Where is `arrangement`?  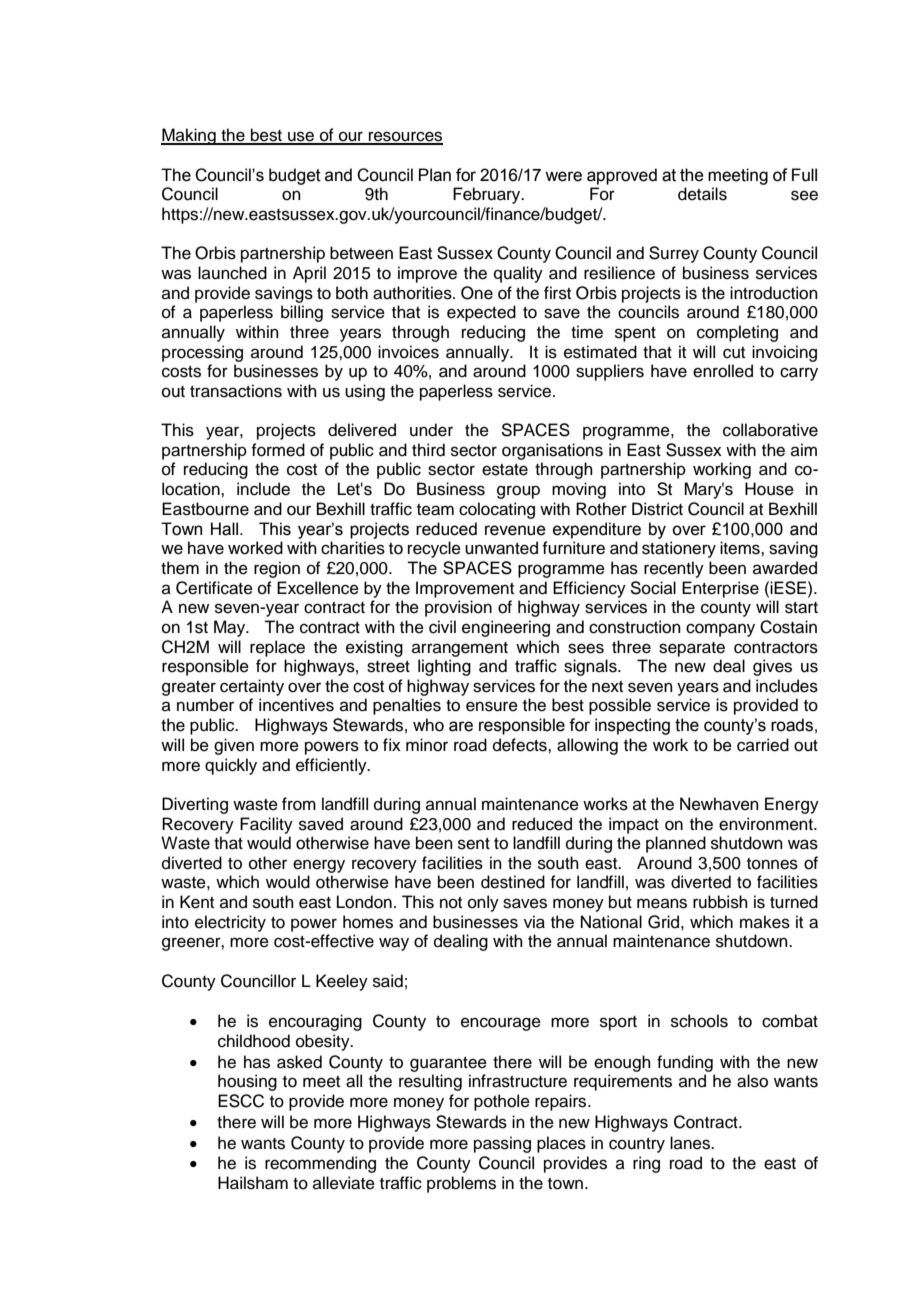
arrangement is located at coordinates (460, 649).
